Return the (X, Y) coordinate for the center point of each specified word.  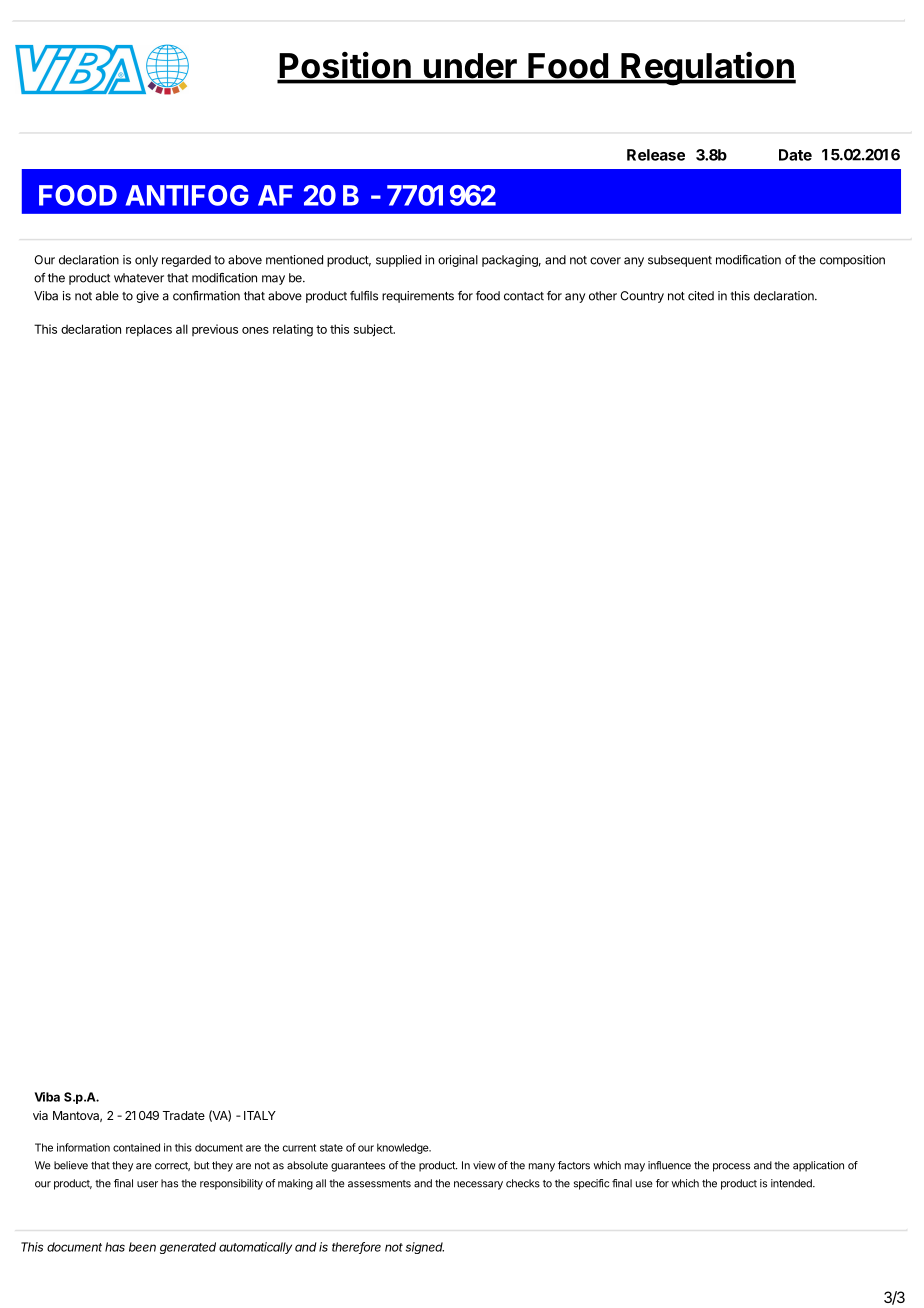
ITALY (260, 1115)
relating (293, 330)
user (147, 1184)
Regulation (707, 69)
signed (424, 1248)
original (458, 261)
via (40, 1115)
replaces (149, 330)
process (731, 1167)
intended (792, 1183)
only (146, 261)
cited (701, 296)
